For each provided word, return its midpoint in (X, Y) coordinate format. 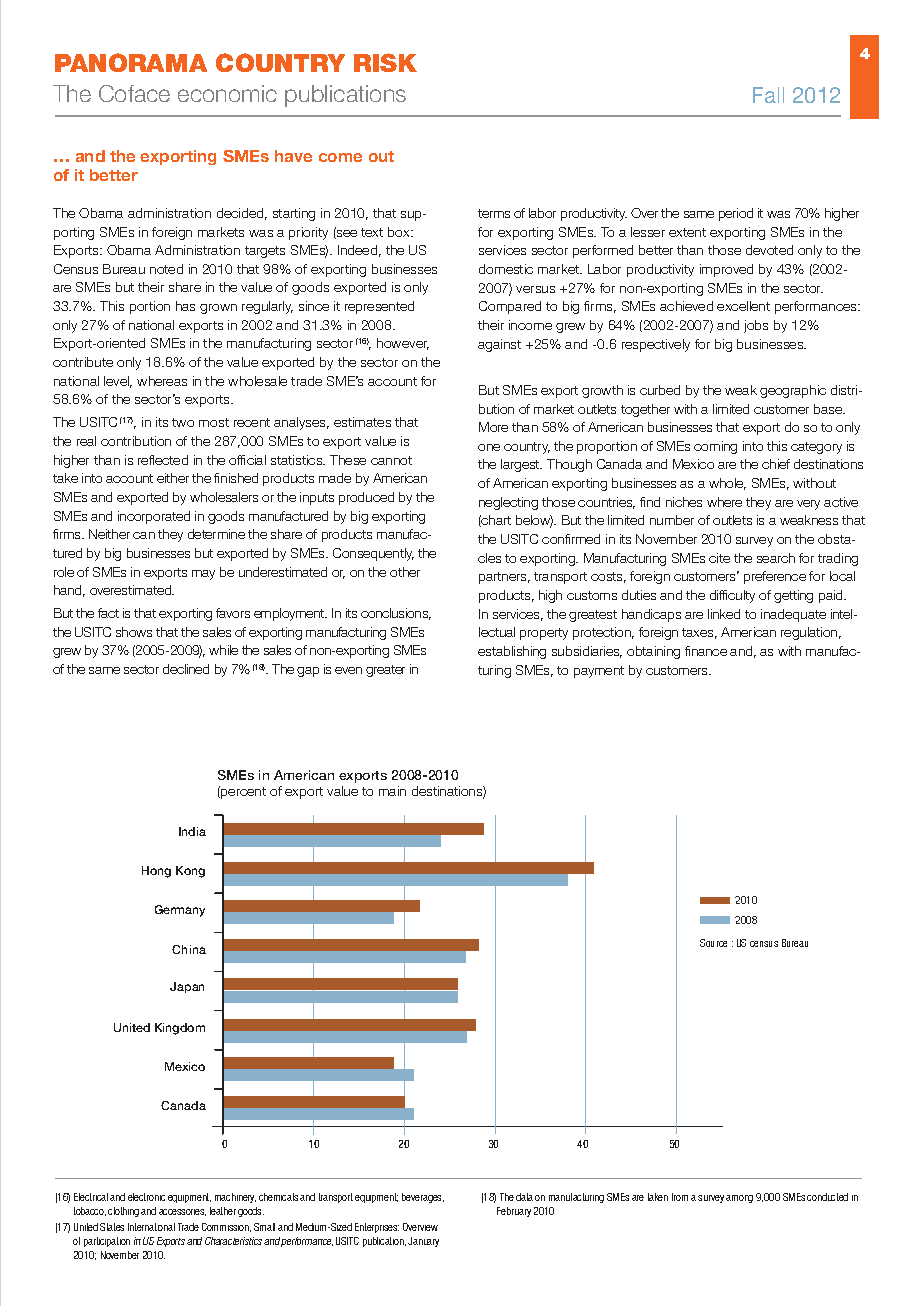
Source (713, 943)
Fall (768, 95)
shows (134, 632)
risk (385, 62)
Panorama (131, 62)
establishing (512, 652)
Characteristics (233, 1241)
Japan (187, 987)
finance (706, 651)
